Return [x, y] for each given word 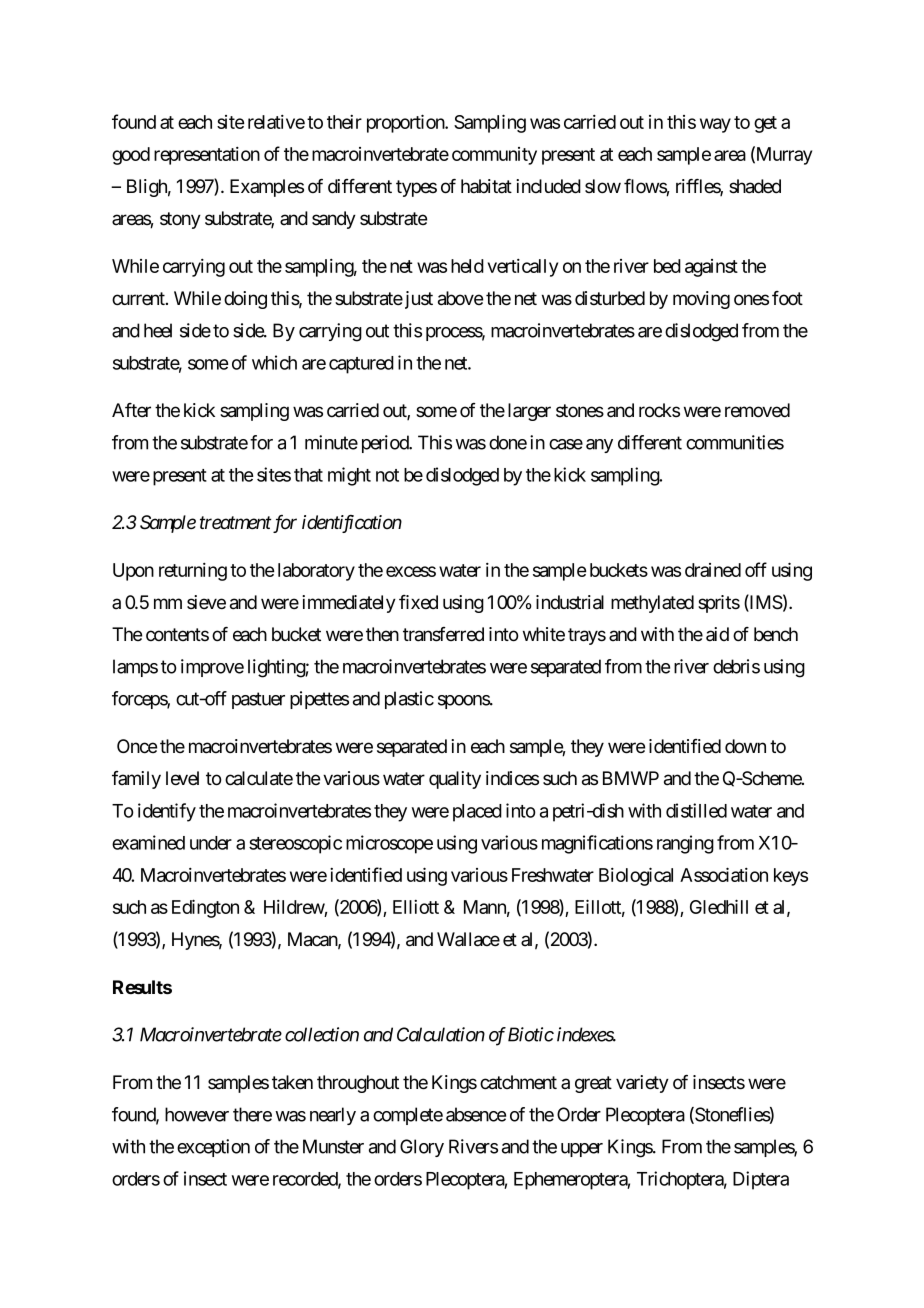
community [494, 156]
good [131, 156]
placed [477, 813]
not [387, 475]
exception [213, 1148]
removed [757, 410]
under [211, 843]
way [715, 125]
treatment [235, 523]
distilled [696, 810]
